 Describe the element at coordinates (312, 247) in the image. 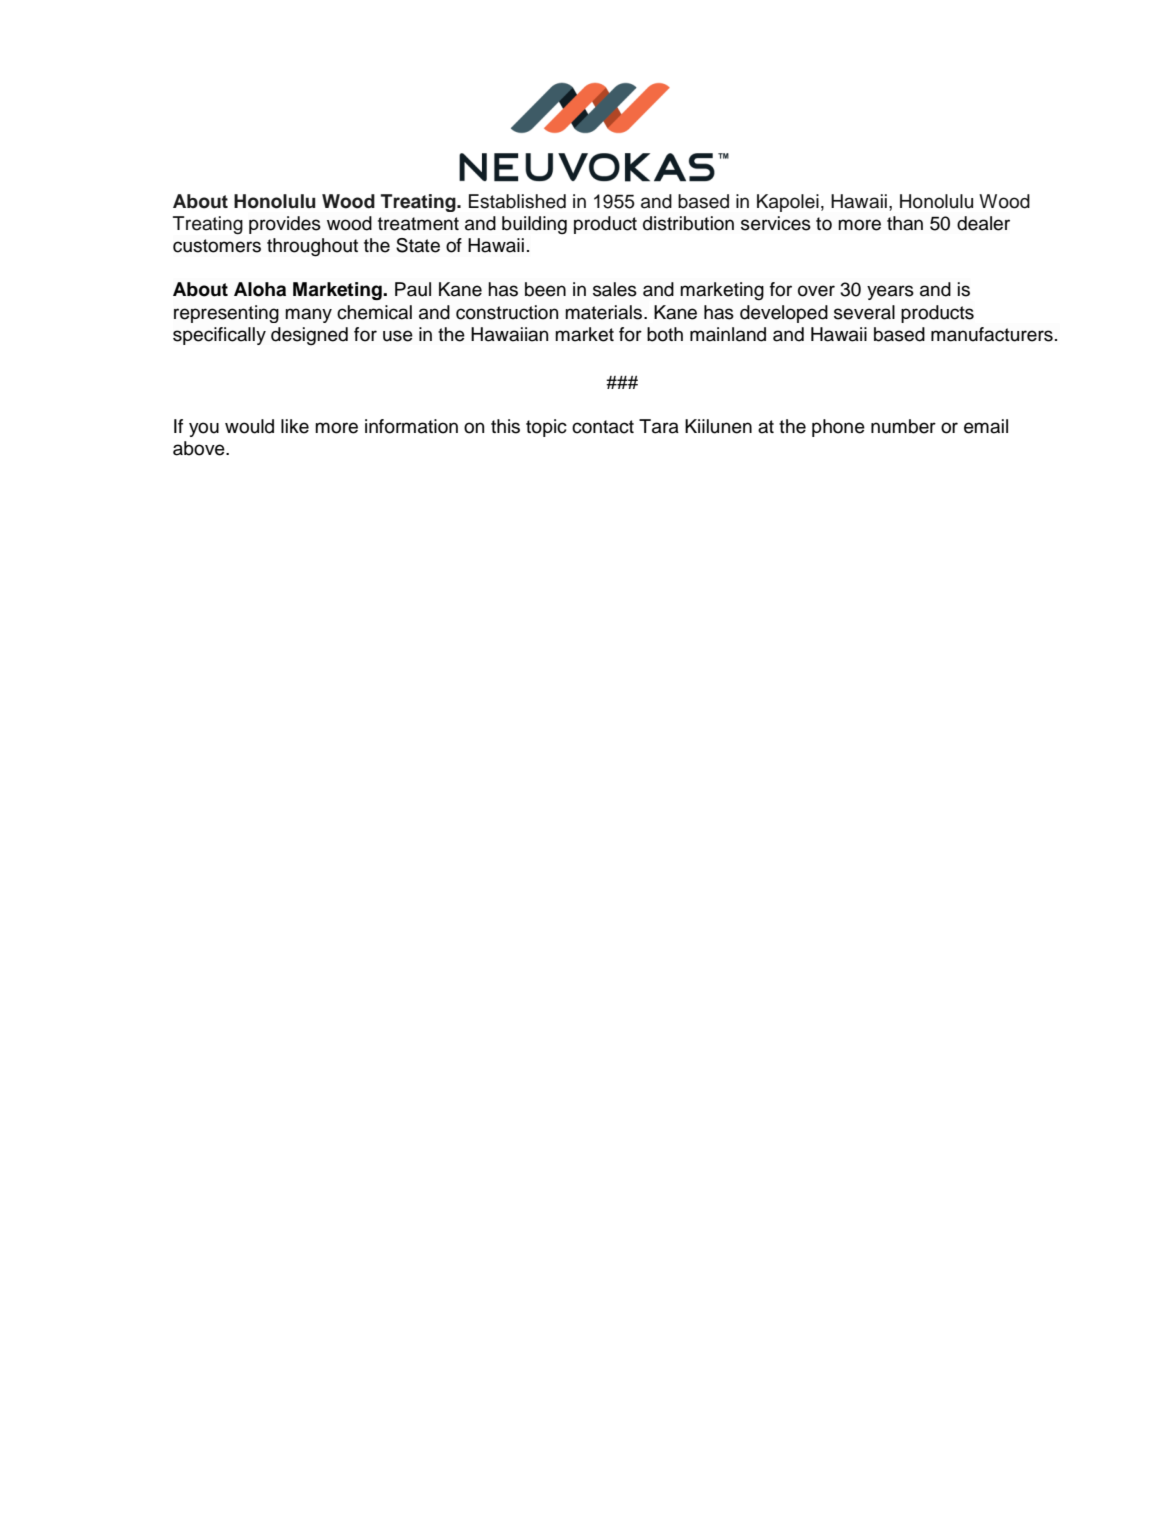

I see `throughout` at that location.
